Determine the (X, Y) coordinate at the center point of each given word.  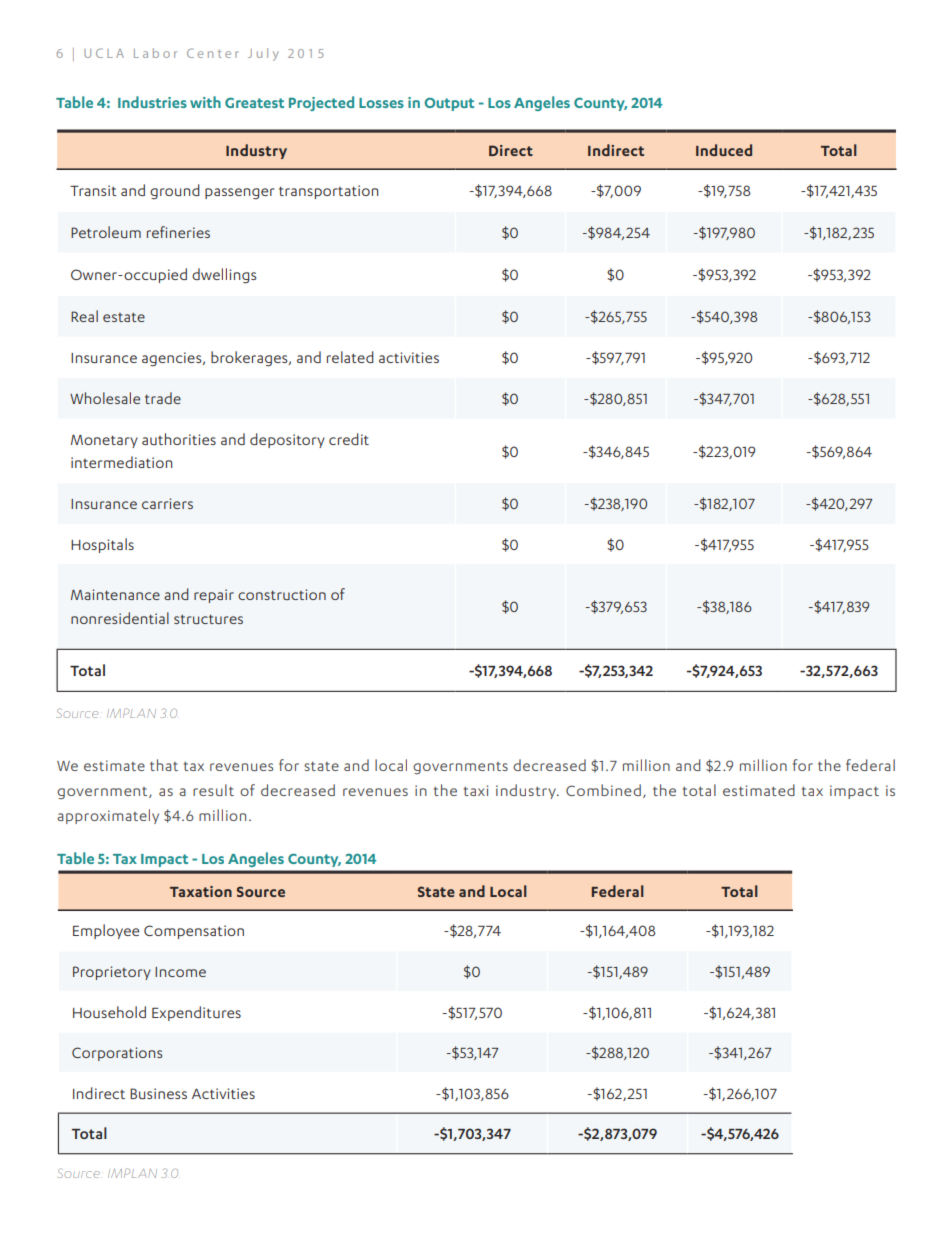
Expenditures (196, 1013)
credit (349, 439)
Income (180, 972)
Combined (603, 790)
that (164, 765)
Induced (724, 150)
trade (163, 398)
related (350, 357)
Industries (152, 102)
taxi (476, 790)
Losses (381, 103)
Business (158, 1093)
